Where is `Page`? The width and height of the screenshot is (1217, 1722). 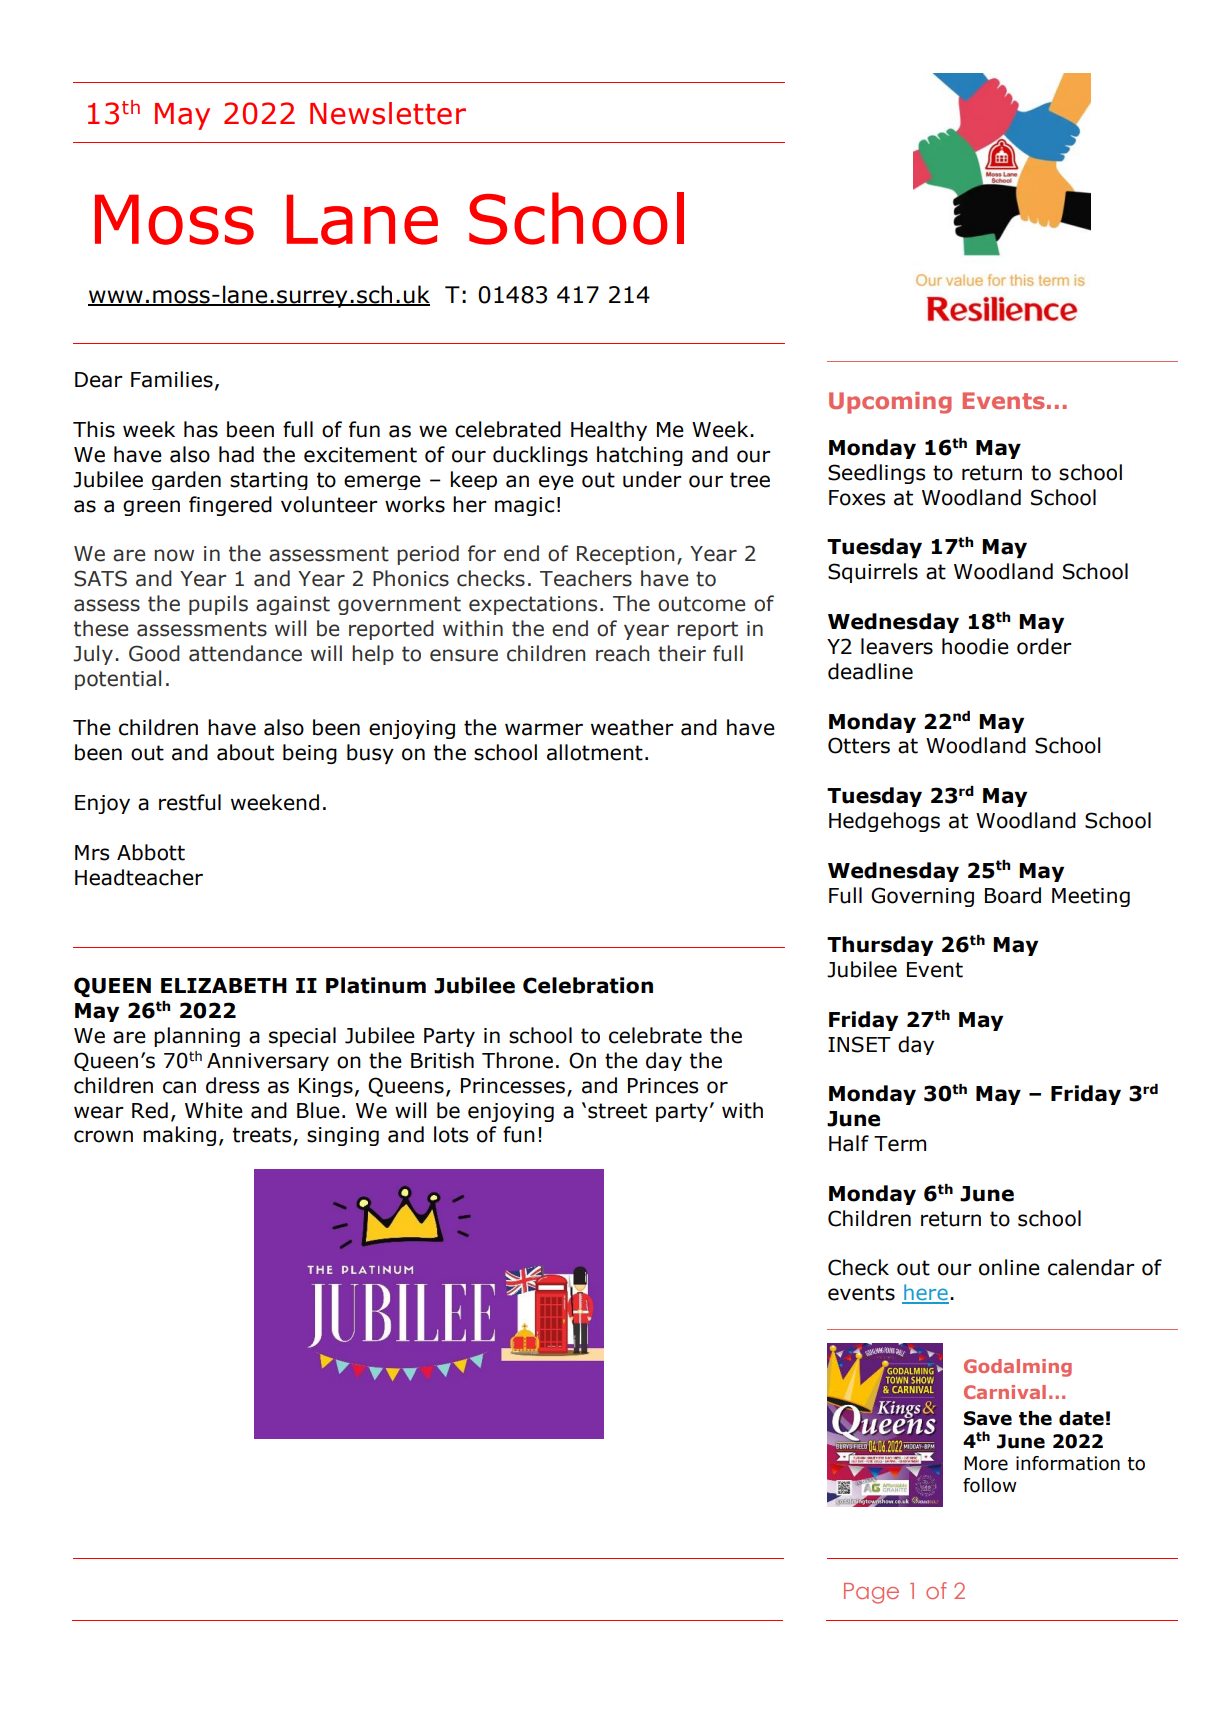
Page is located at coordinates (871, 1593).
